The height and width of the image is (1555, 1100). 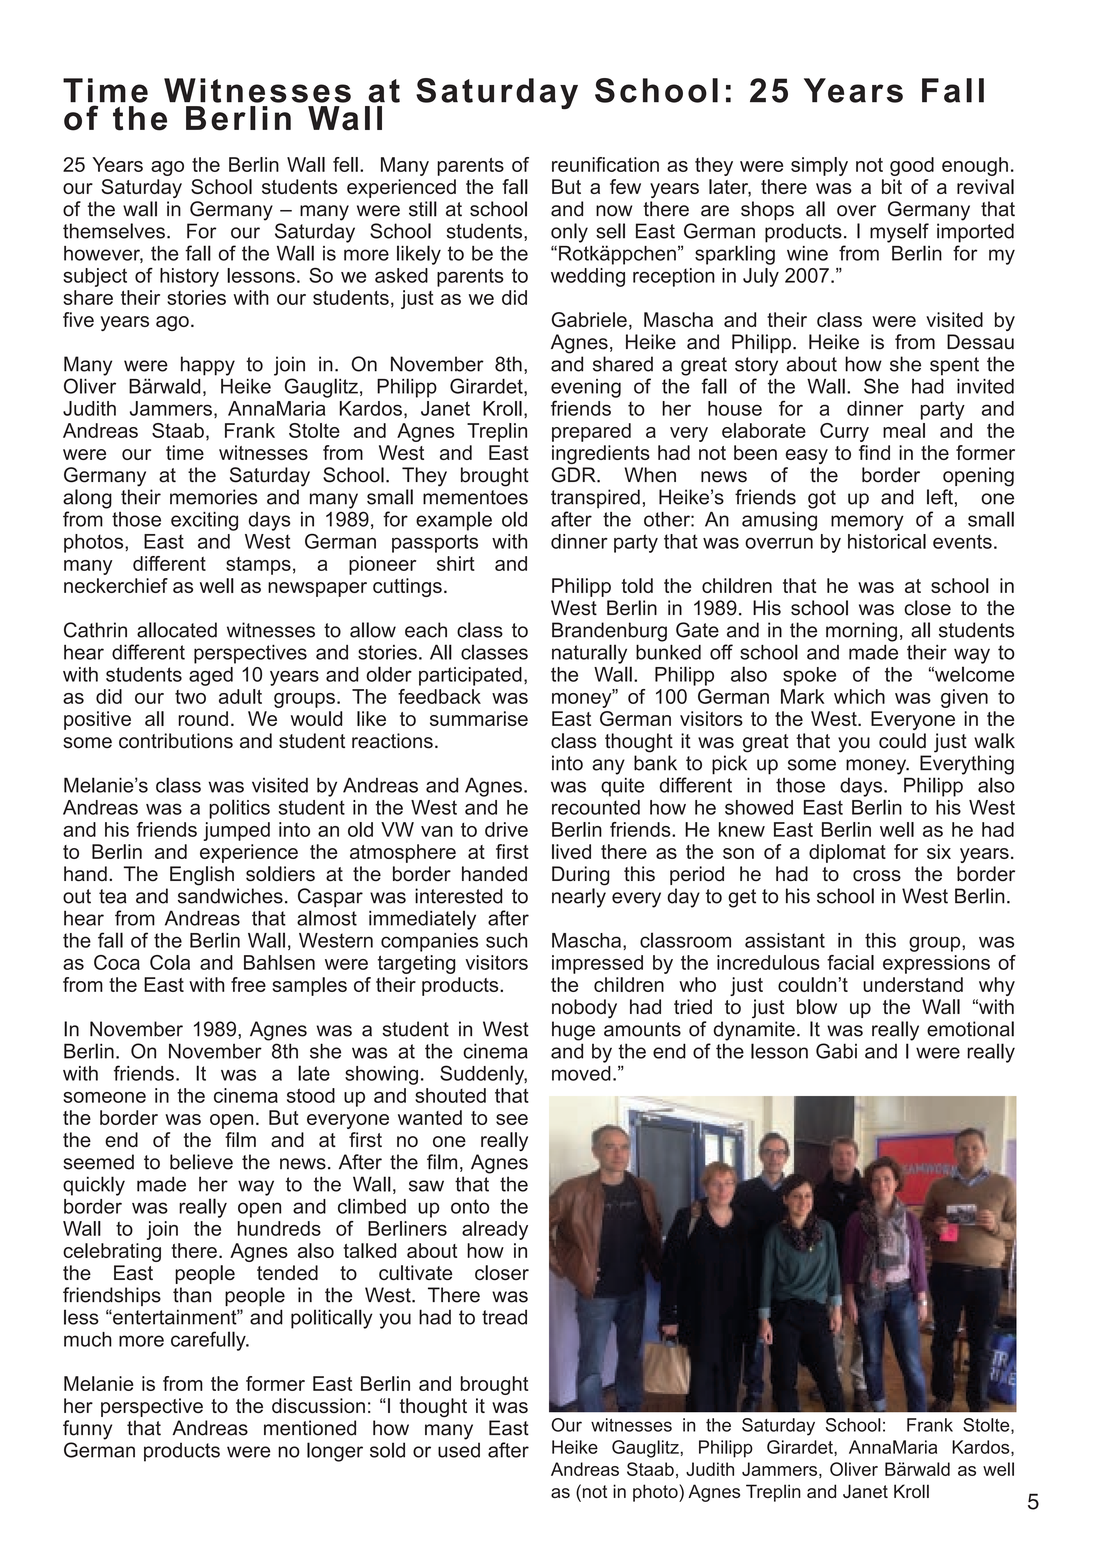 I want to click on morning, so click(x=861, y=632).
